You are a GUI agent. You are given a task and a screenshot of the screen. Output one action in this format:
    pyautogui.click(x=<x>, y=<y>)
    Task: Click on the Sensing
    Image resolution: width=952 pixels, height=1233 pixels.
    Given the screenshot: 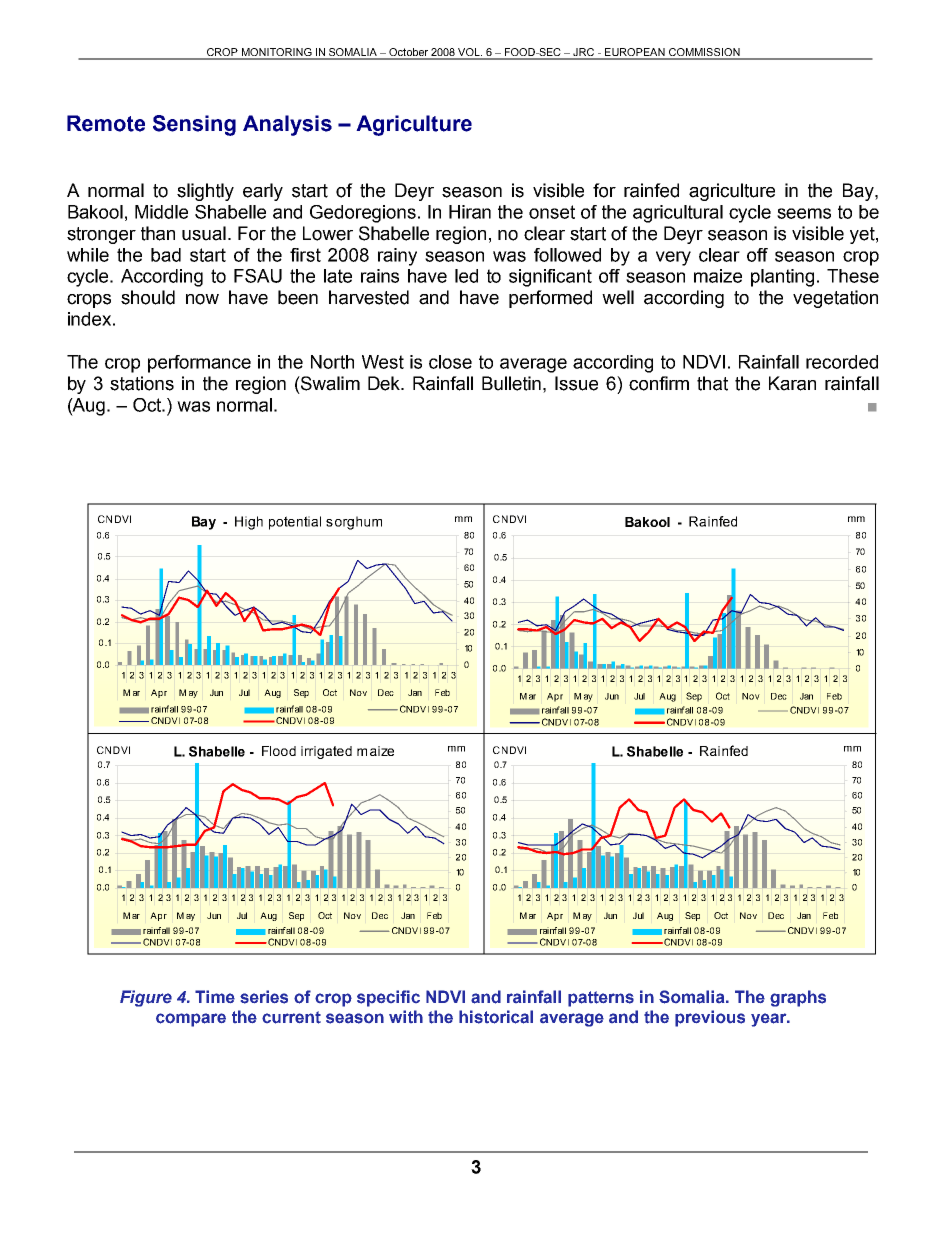 What is the action you would take?
    pyautogui.click(x=194, y=125)
